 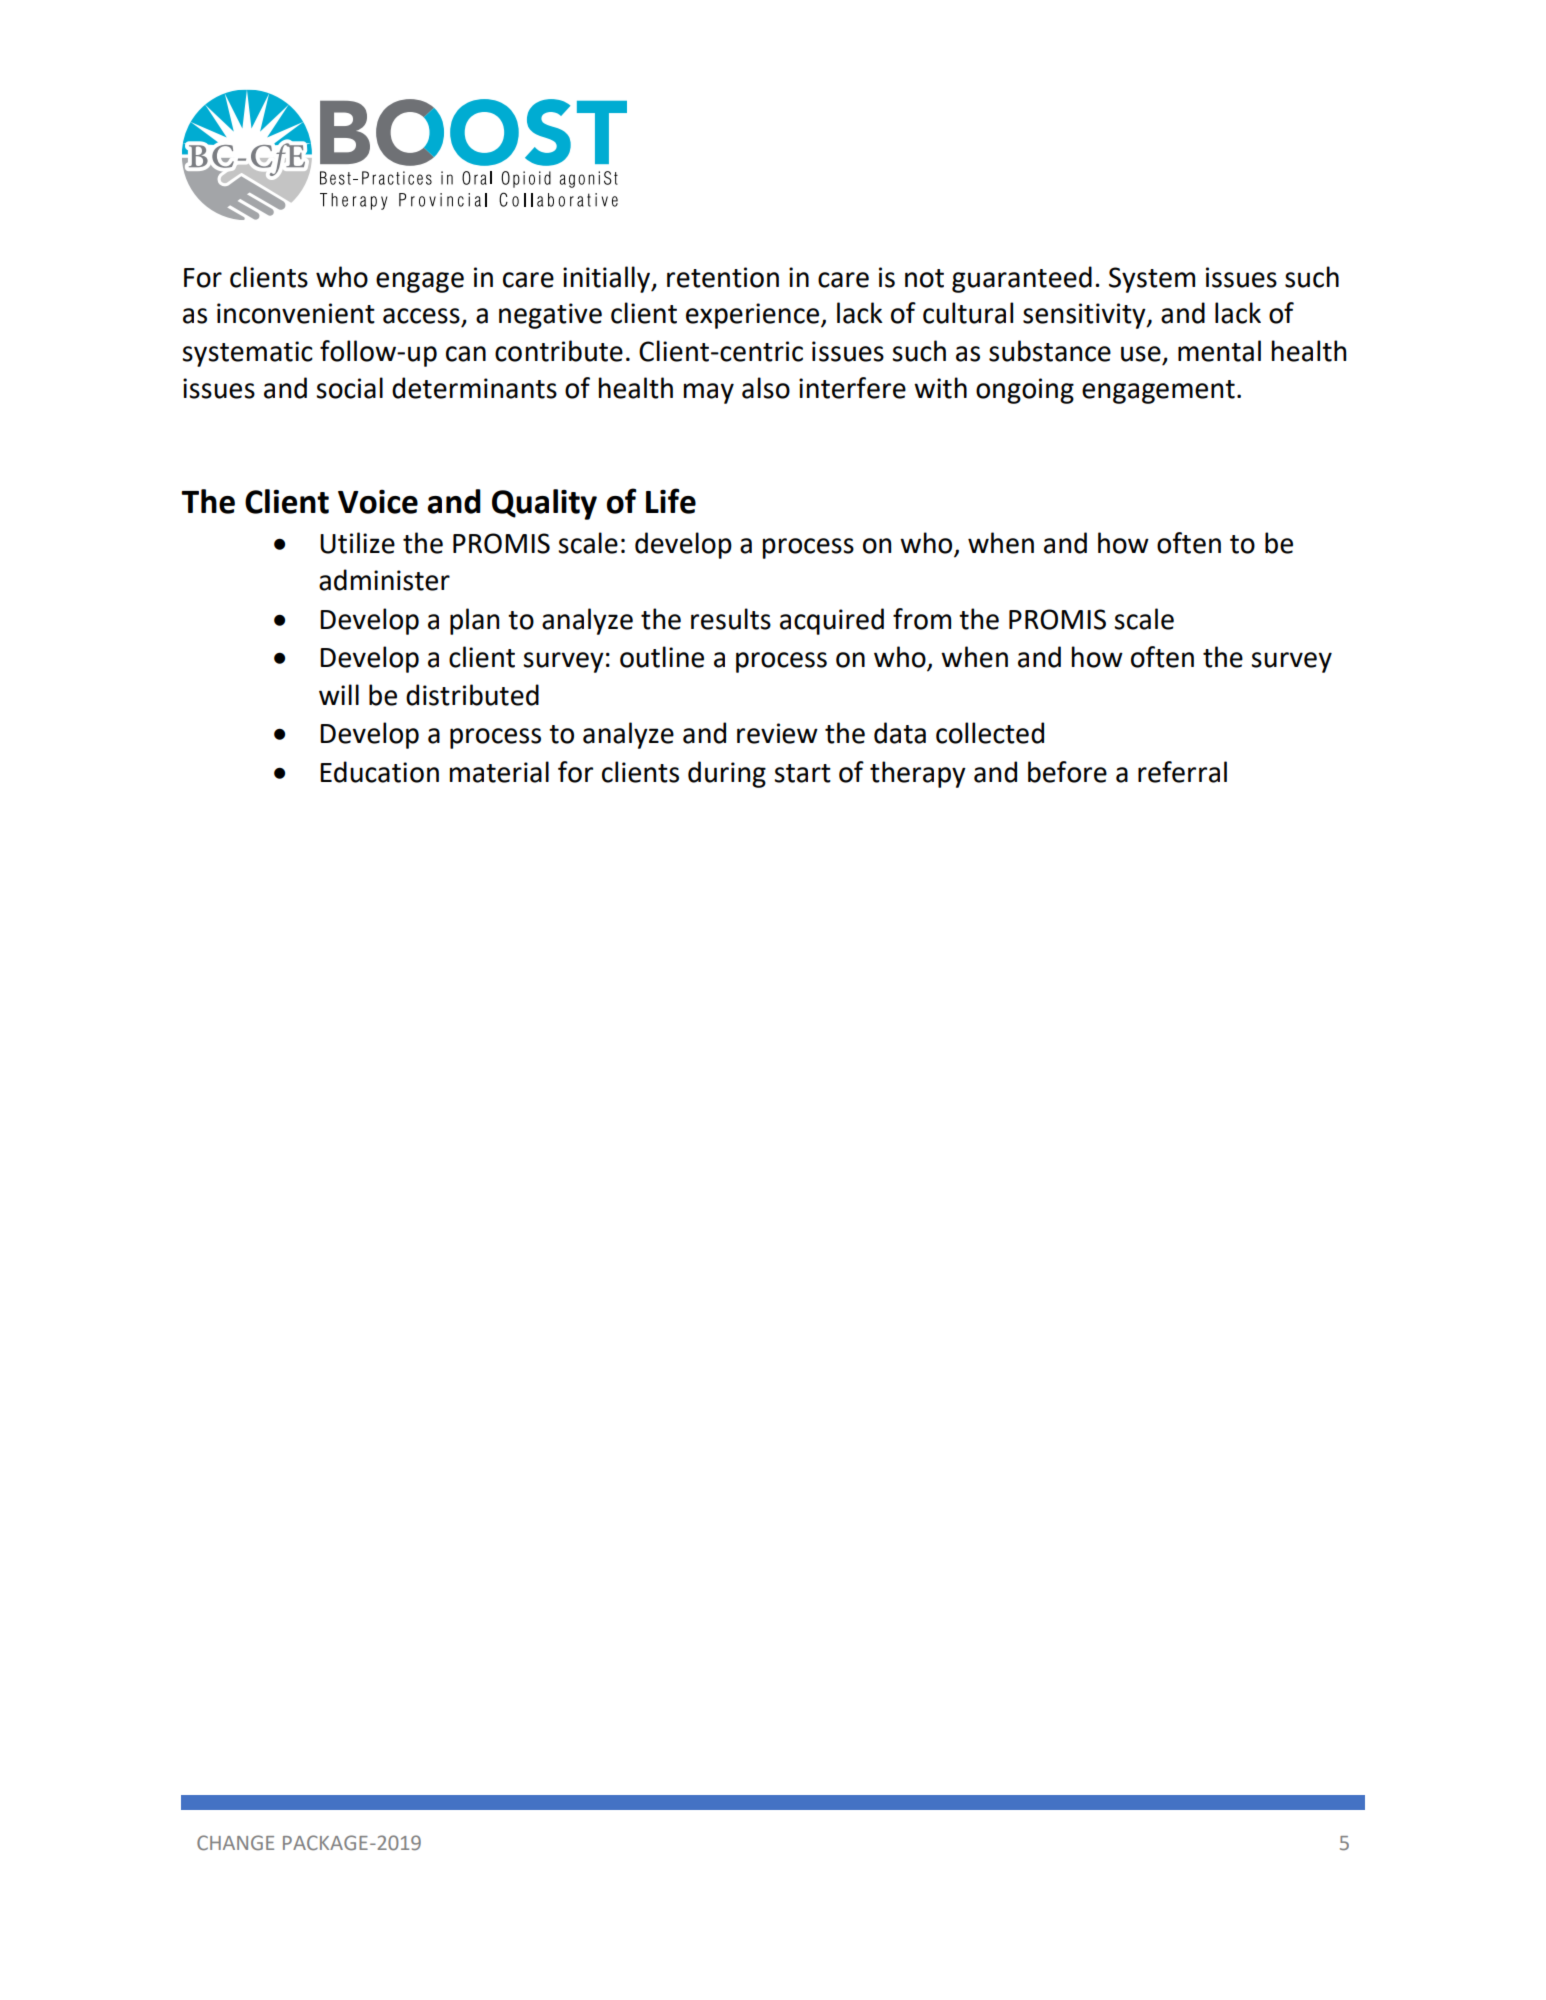 I want to click on from, so click(x=922, y=619).
